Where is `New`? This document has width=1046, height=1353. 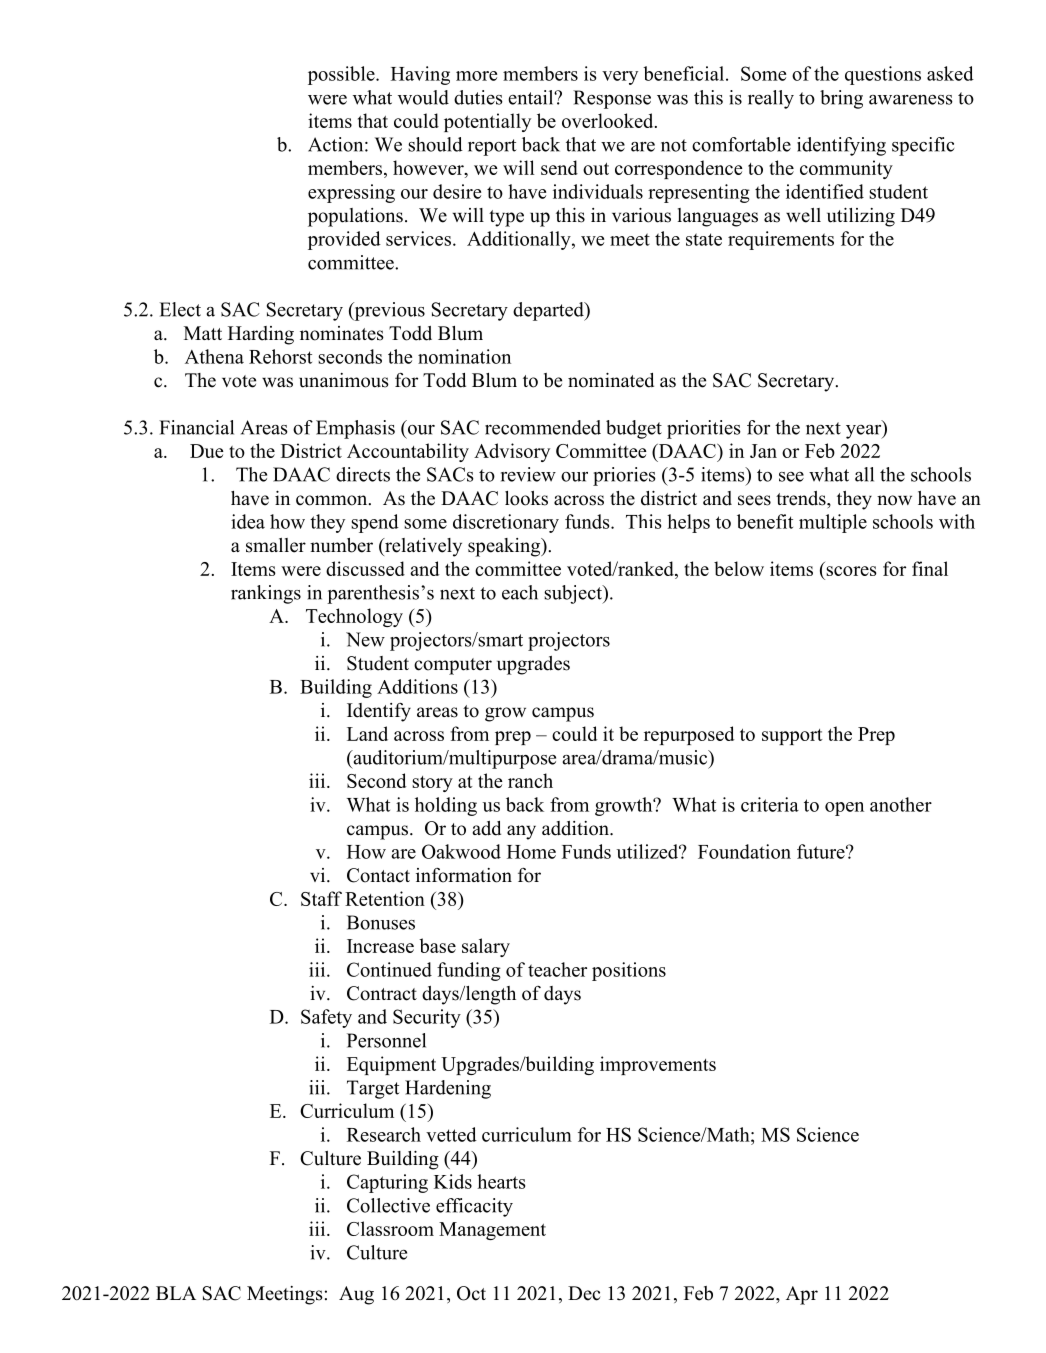
New is located at coordinates (365, 639).
